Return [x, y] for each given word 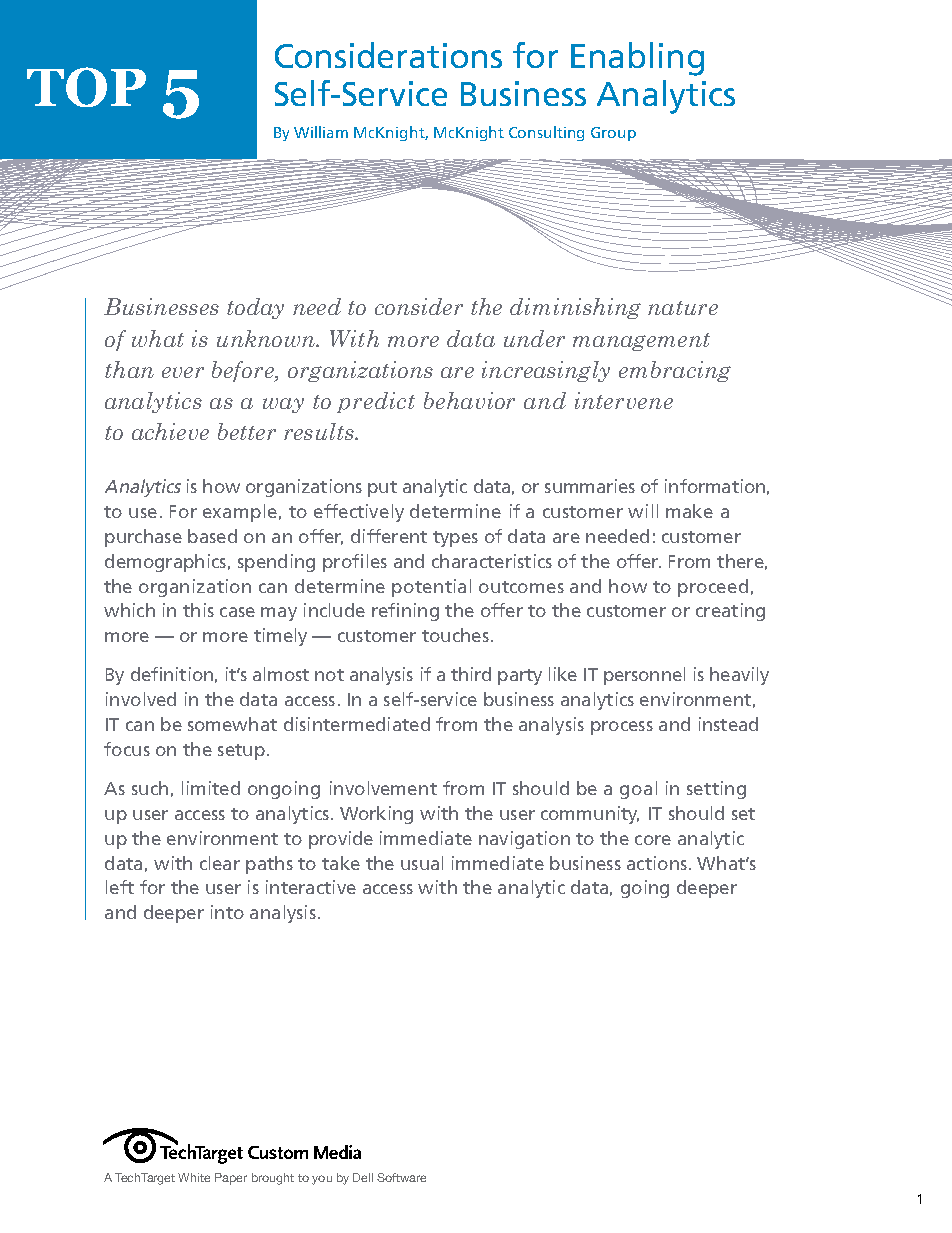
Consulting [546, 133]
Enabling [637, 59]
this [198, 610]
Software [401, 1177]
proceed [713, 588]
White [194, 1177]
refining [405, 612]
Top [86, 87]
